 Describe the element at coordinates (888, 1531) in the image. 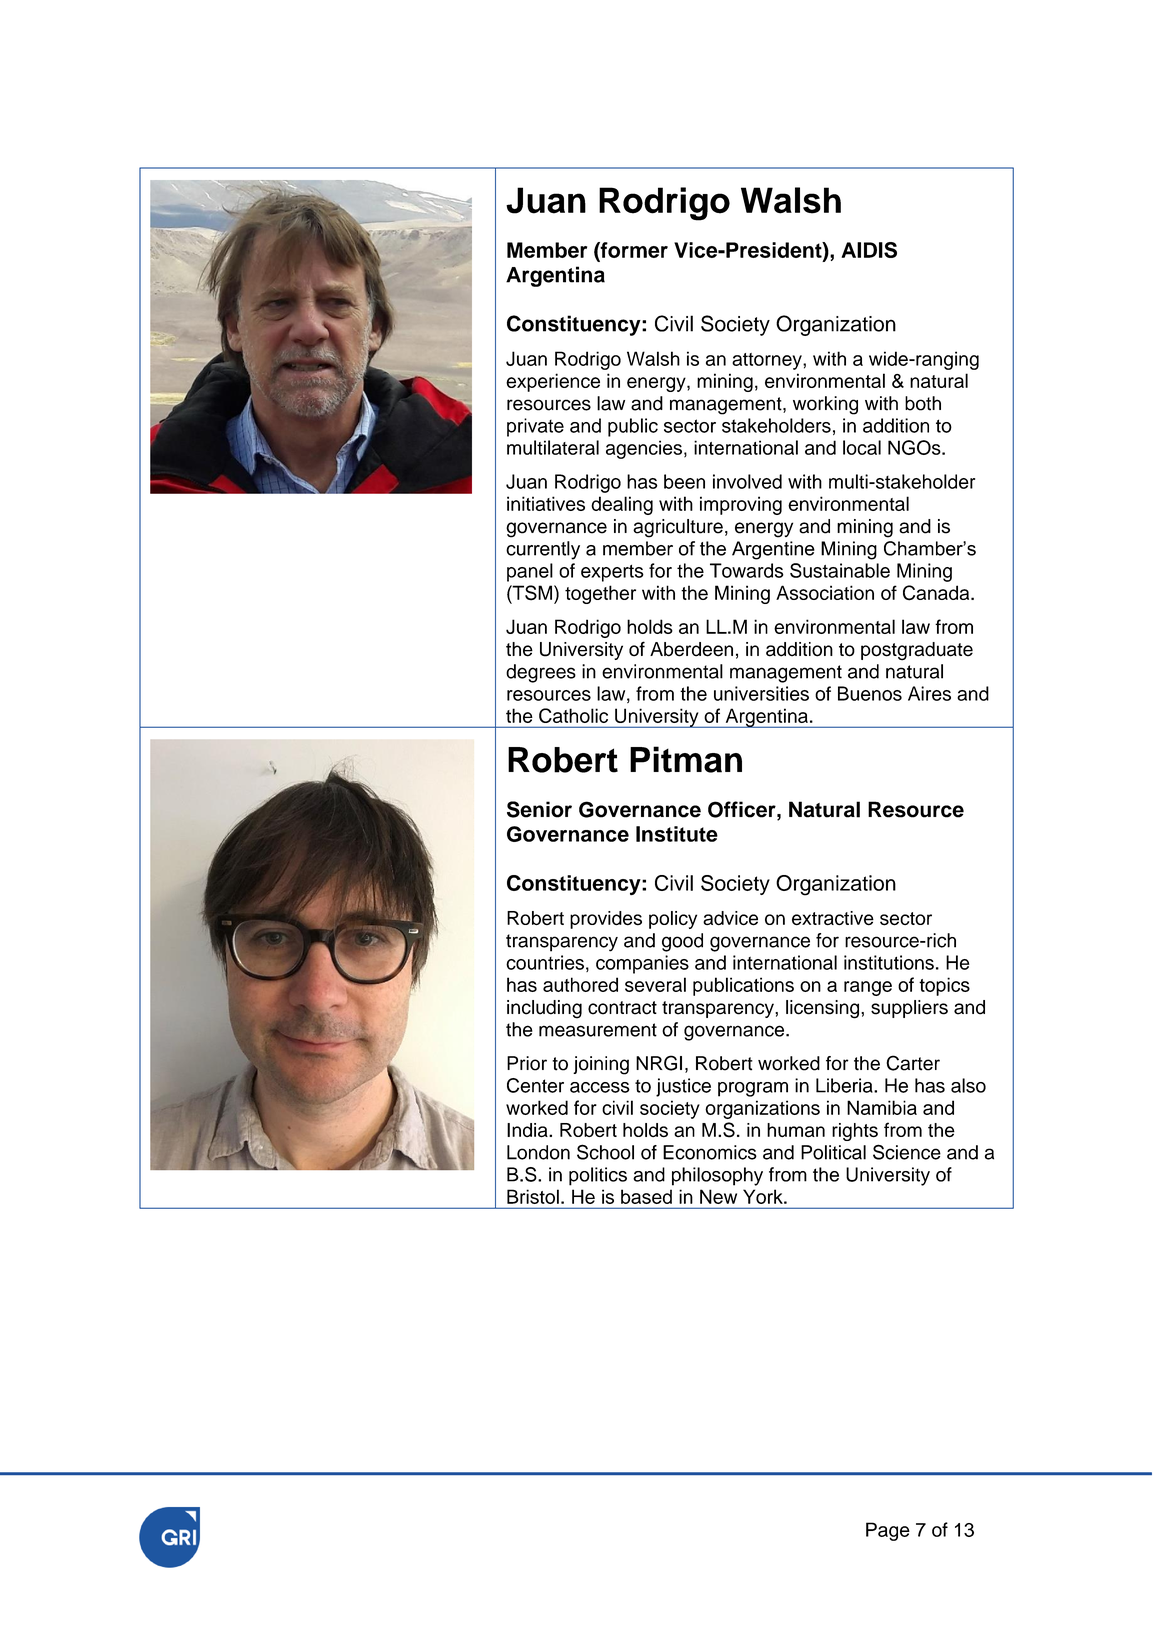

I see `Page` at that location.
